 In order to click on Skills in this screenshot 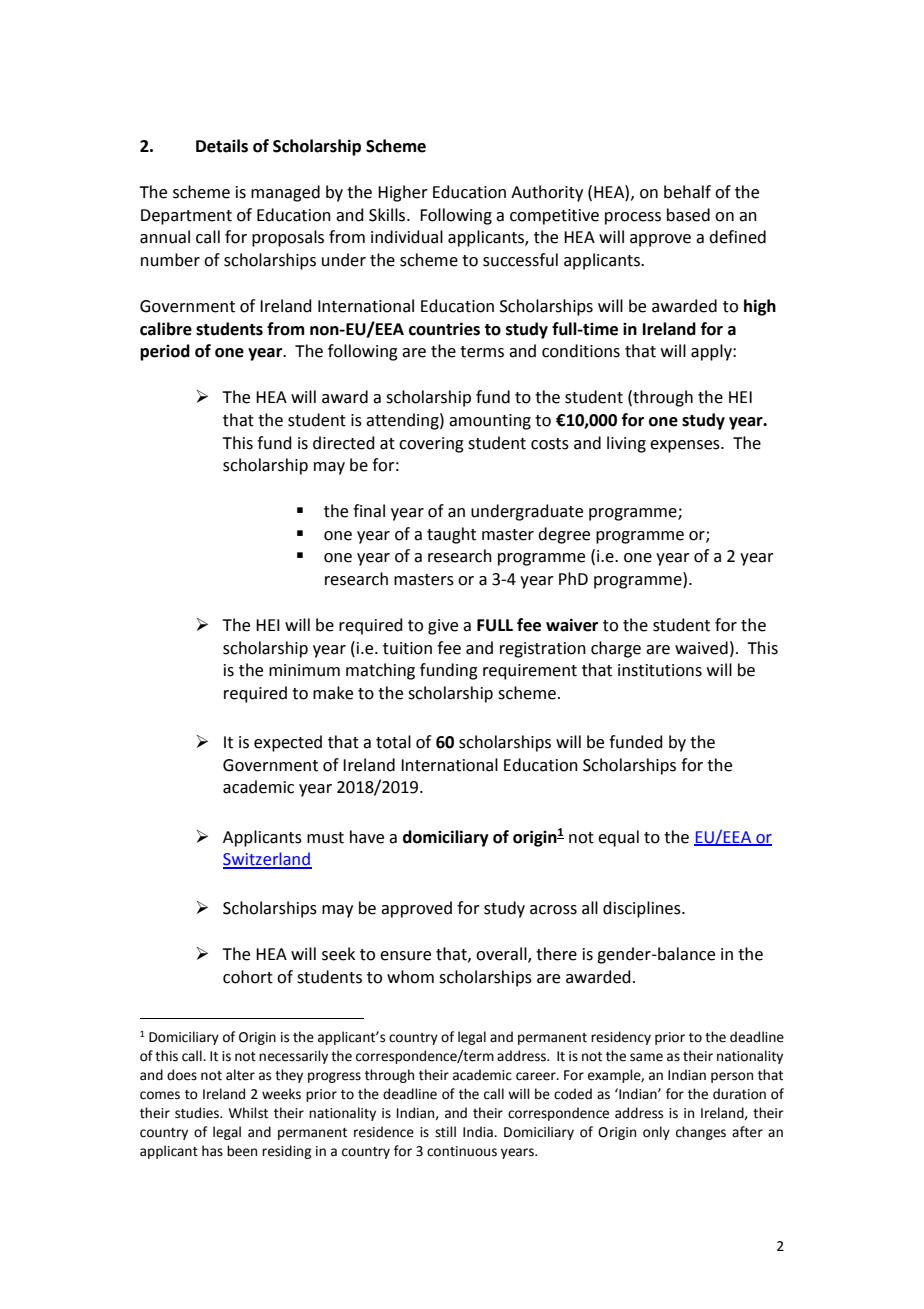, I will do `click(388, 215)`.
